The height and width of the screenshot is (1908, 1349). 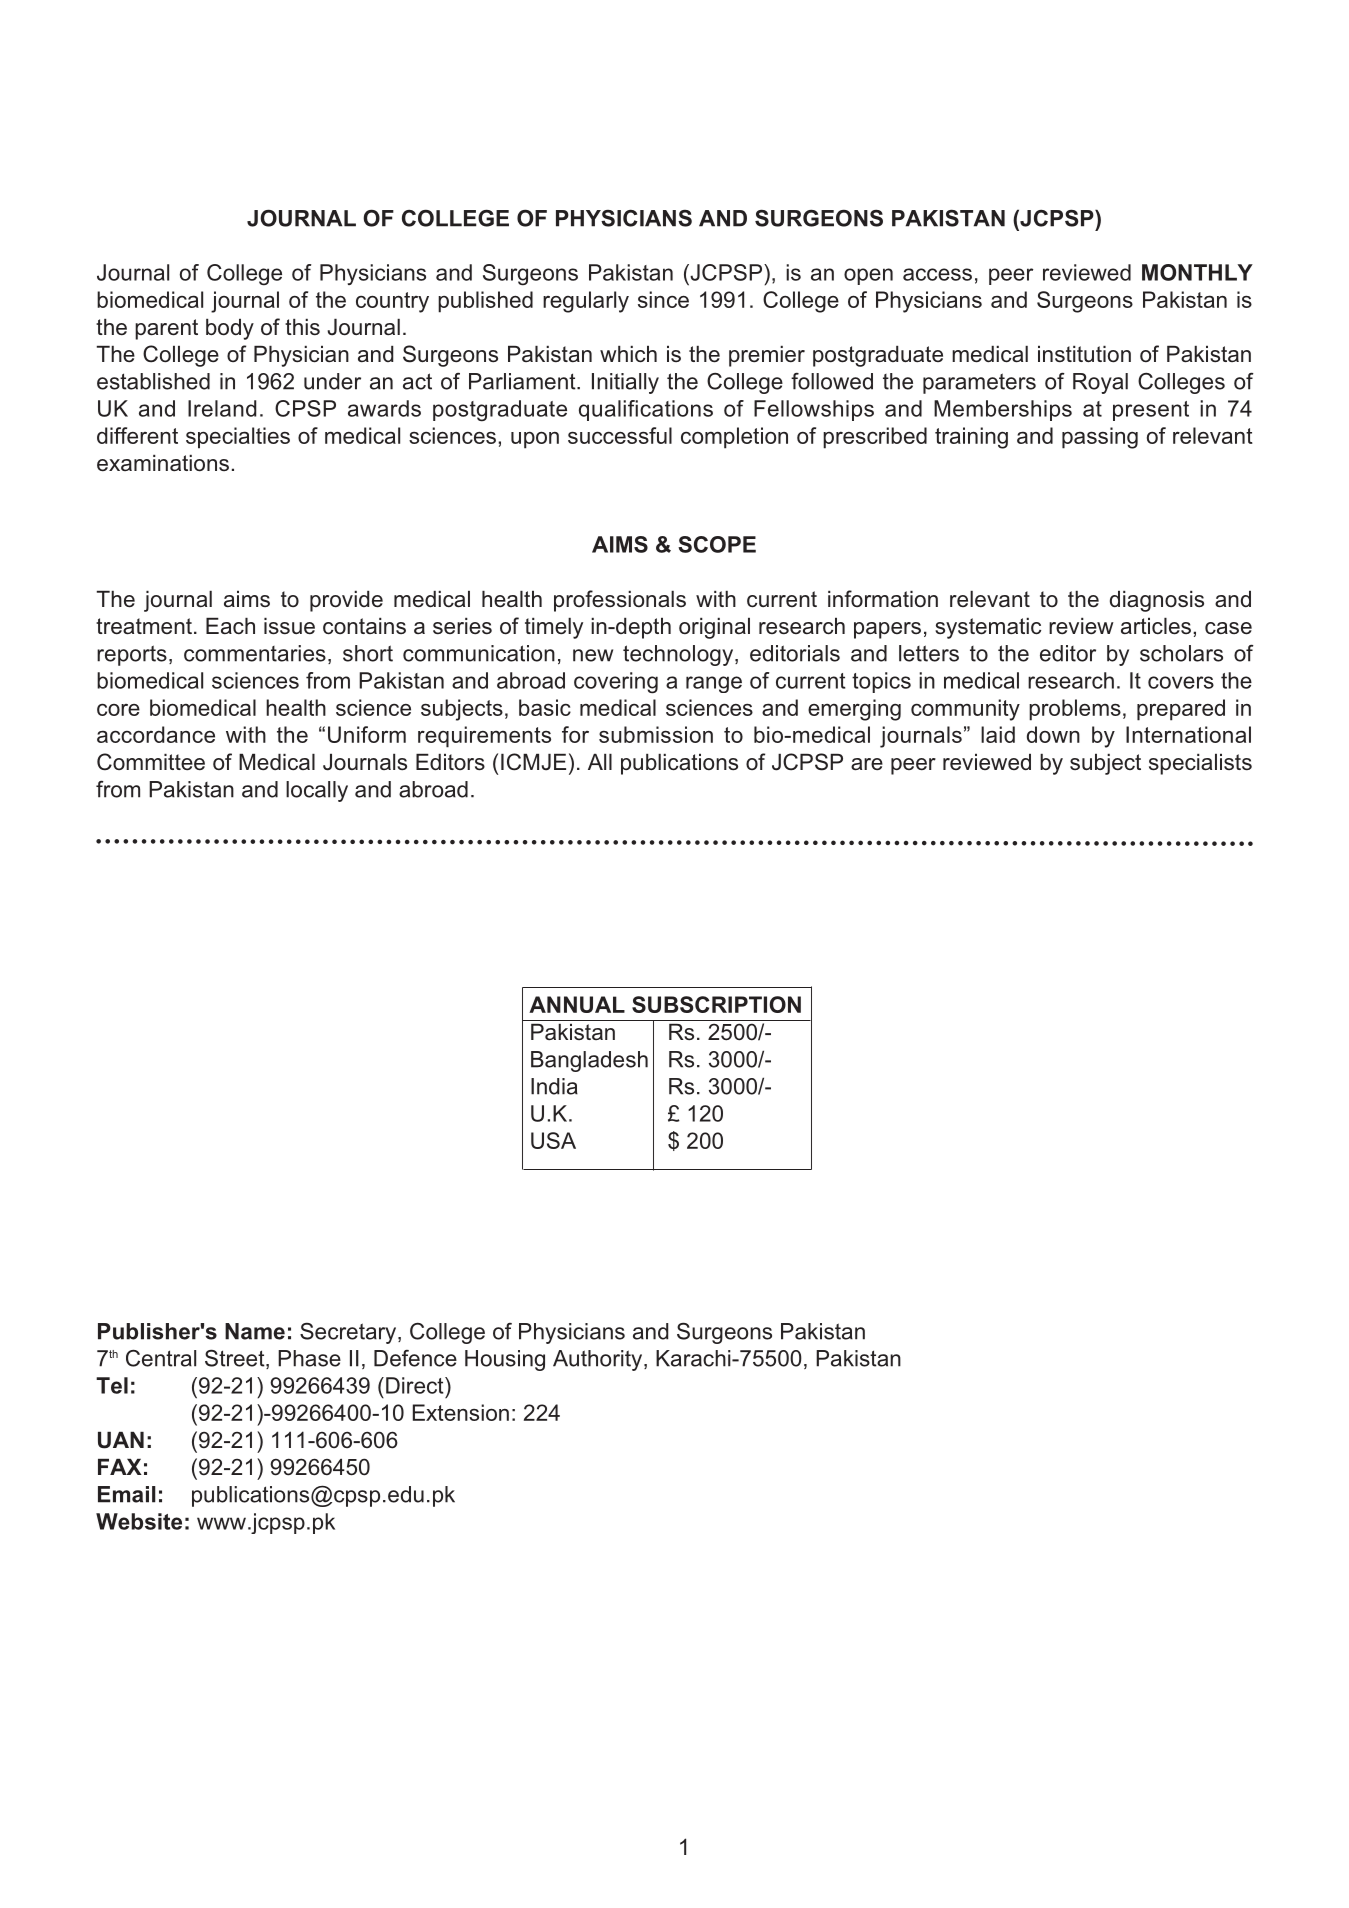 What do you see at coordinates (230, 329) in the screenshot?
I see `body` at bounding box center [230, 329].
